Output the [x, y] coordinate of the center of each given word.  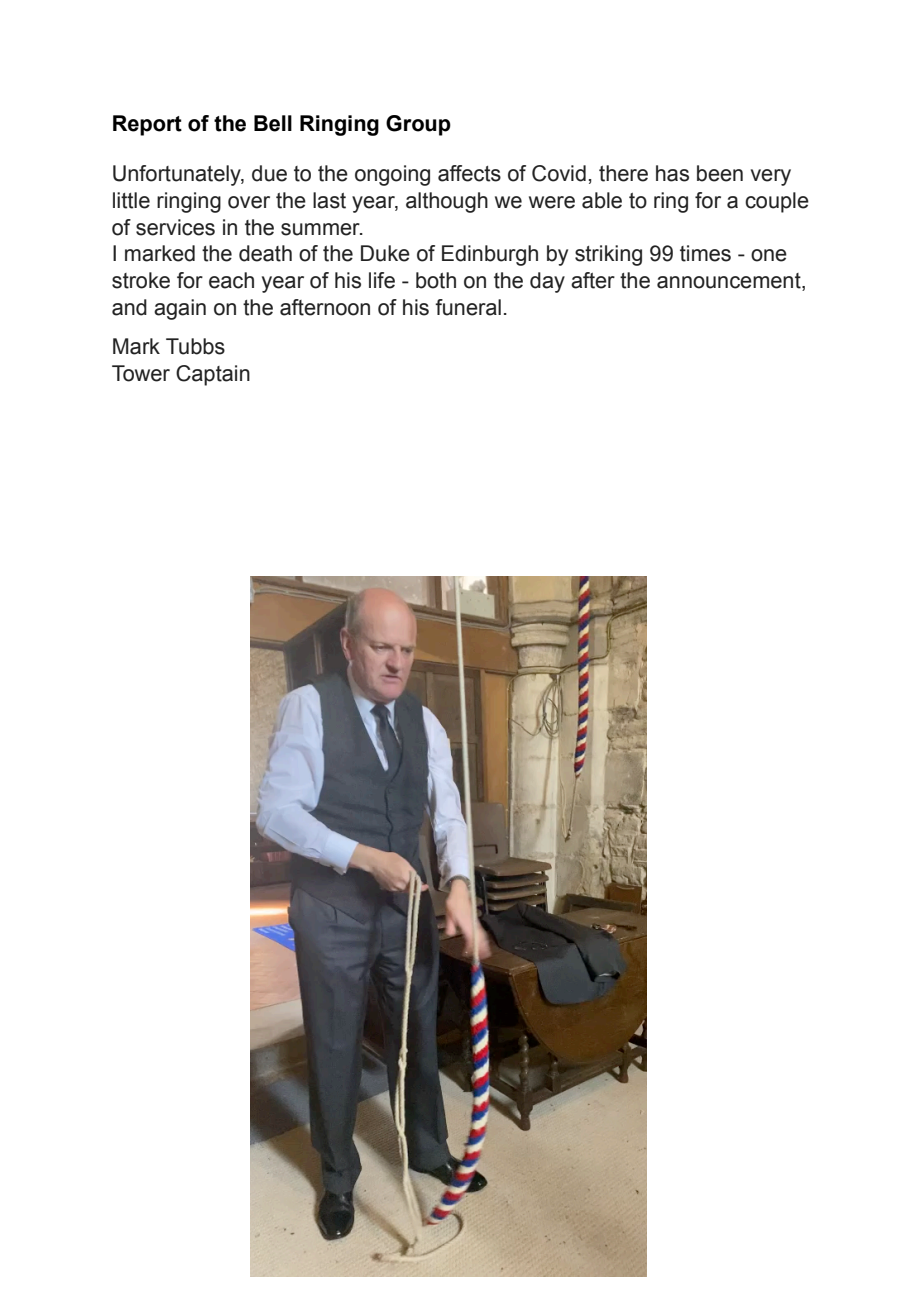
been [720, 173]
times [705, 253]
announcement [730, 282]
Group [418, 125]
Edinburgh [490, 255]
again [180, 309]
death [265, 253]
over [249, 202]
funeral [468, 307]
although [447, 202]
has [672, 173]
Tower [141, 373]
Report [147, 125]
